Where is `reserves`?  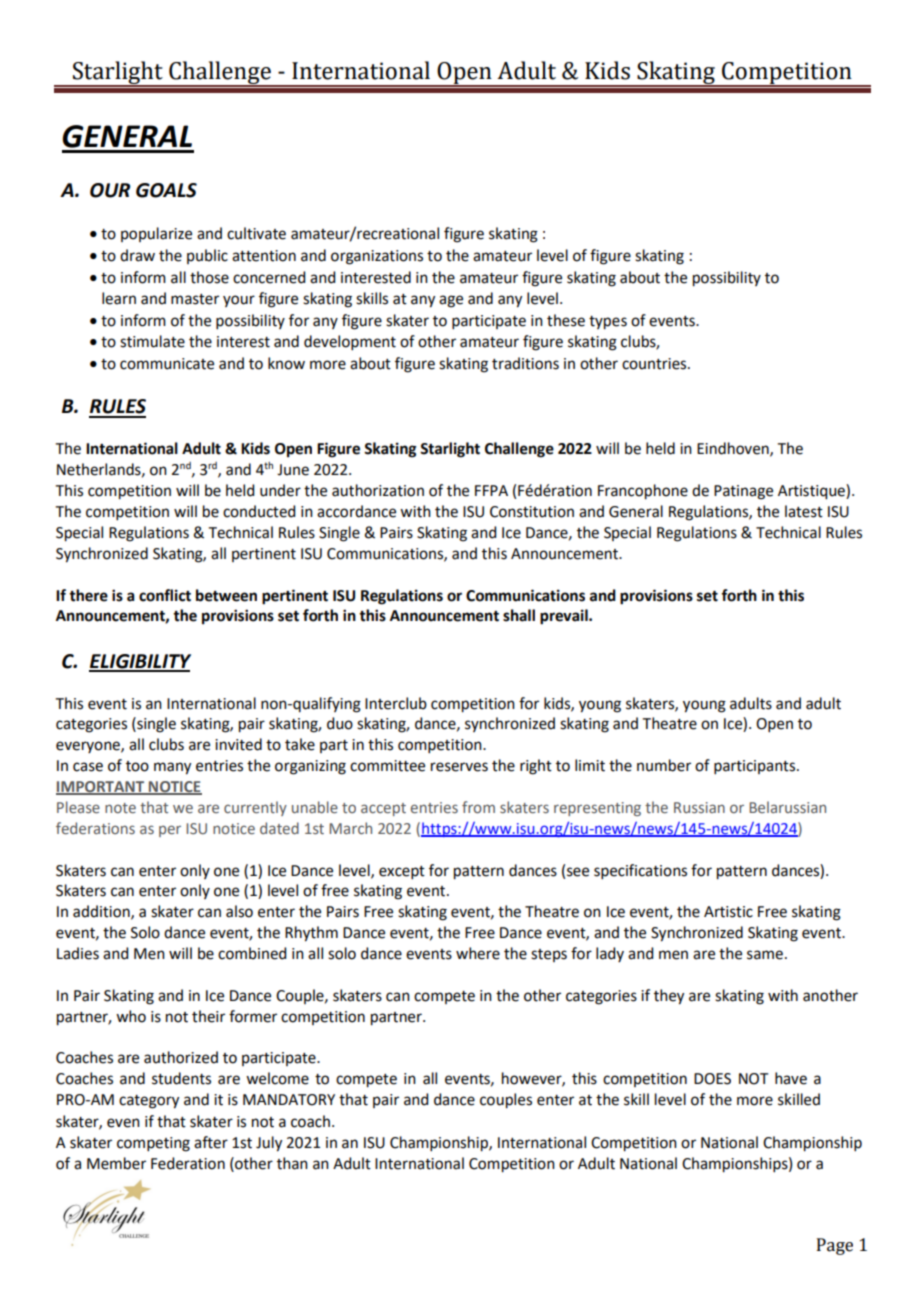
reserves is located at coordinates (459, 767).
